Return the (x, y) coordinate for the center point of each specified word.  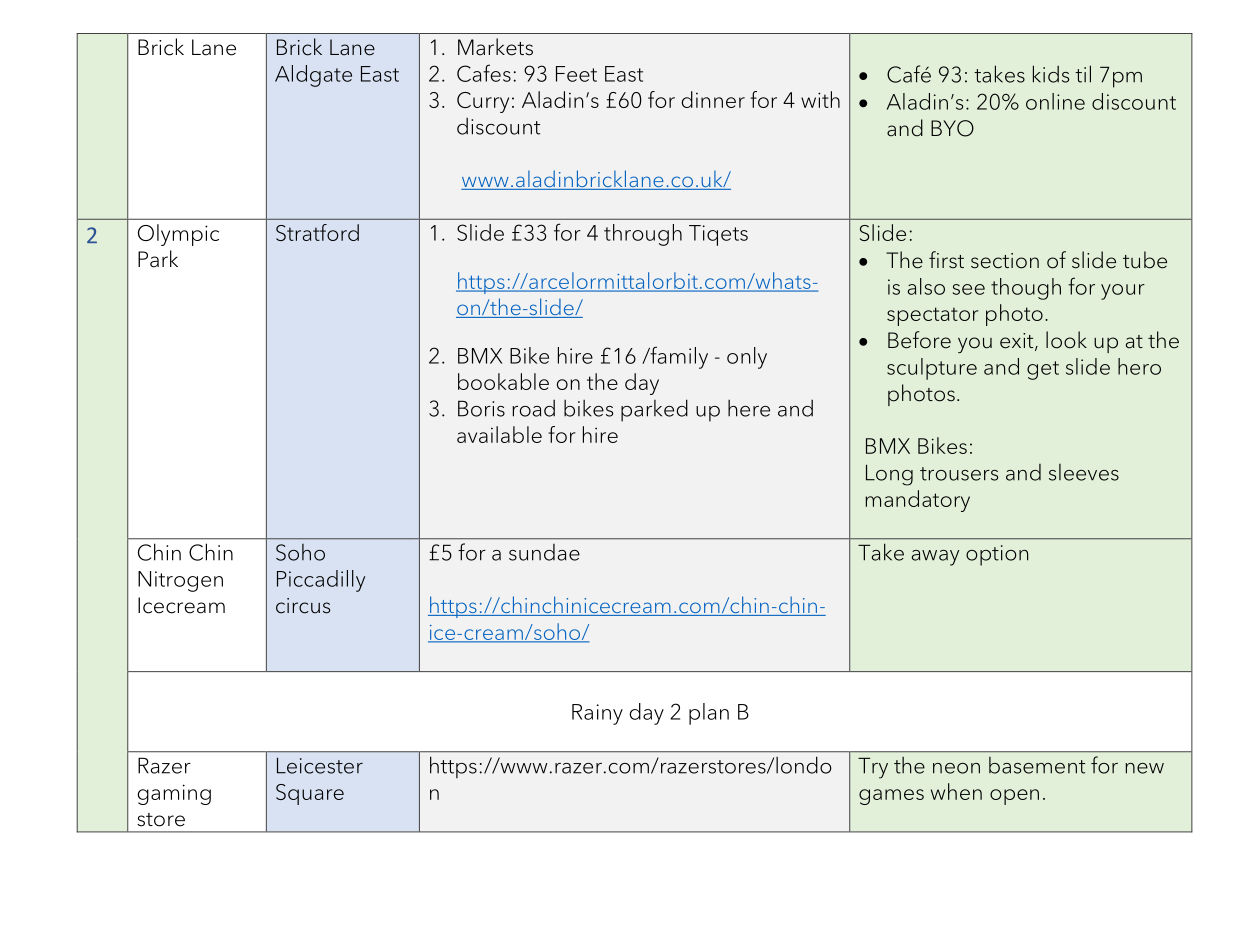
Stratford (317, 232)
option (997, 555)
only (747, 358)
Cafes (484, 73)
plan (709, 714)
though (1026, 289)
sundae (544, 552)
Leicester (320, 765)
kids (1051, 74)
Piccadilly (321, 581)
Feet (576, 74)
